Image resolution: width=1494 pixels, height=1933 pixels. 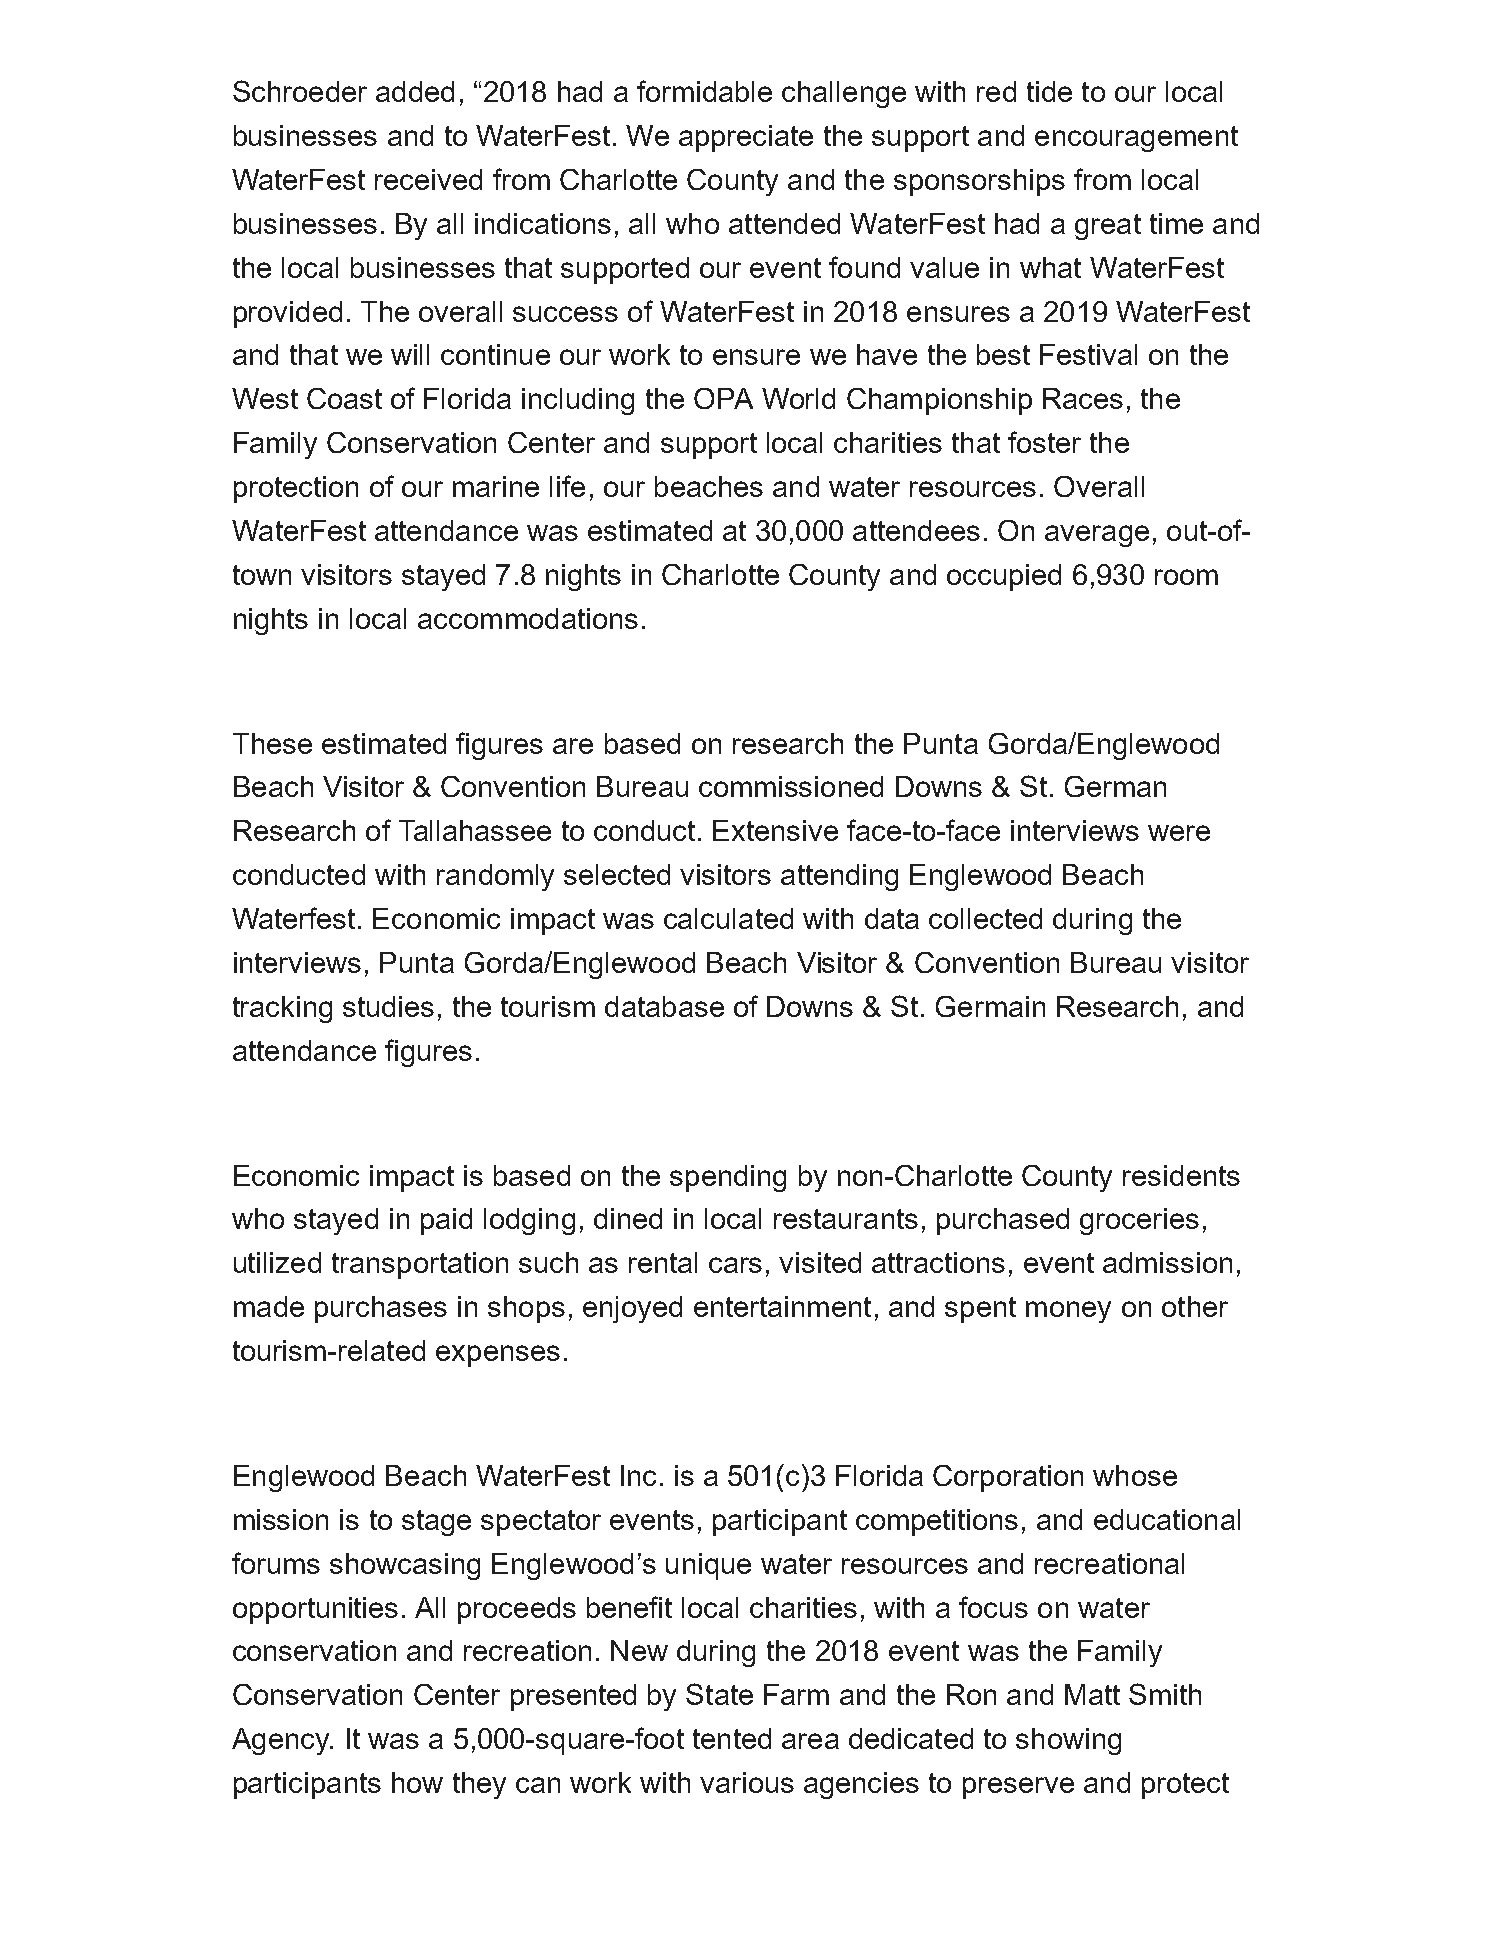 I want to click on marine, so click(x=496, y=486).
